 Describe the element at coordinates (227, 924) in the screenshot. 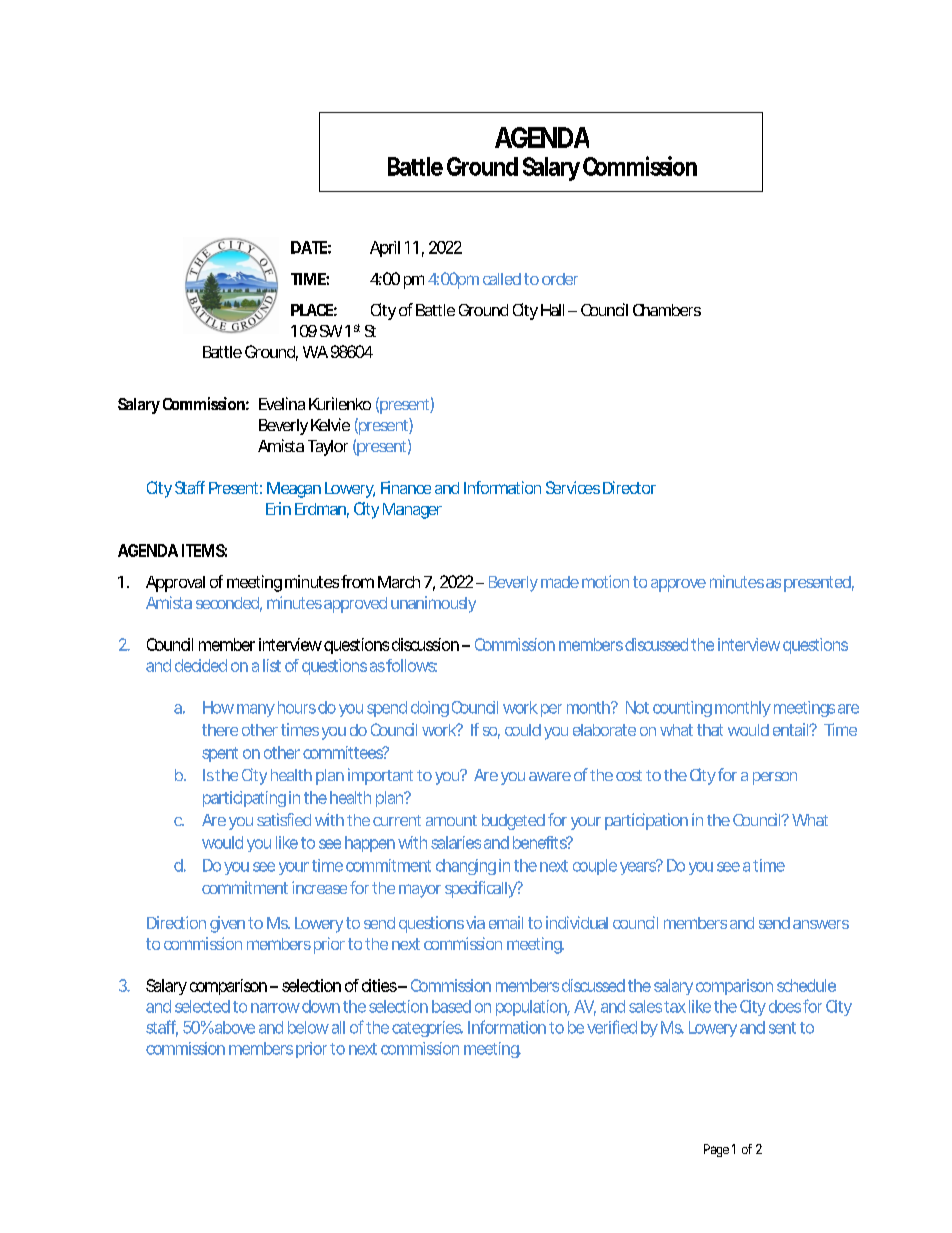

I see `given` at that location.
